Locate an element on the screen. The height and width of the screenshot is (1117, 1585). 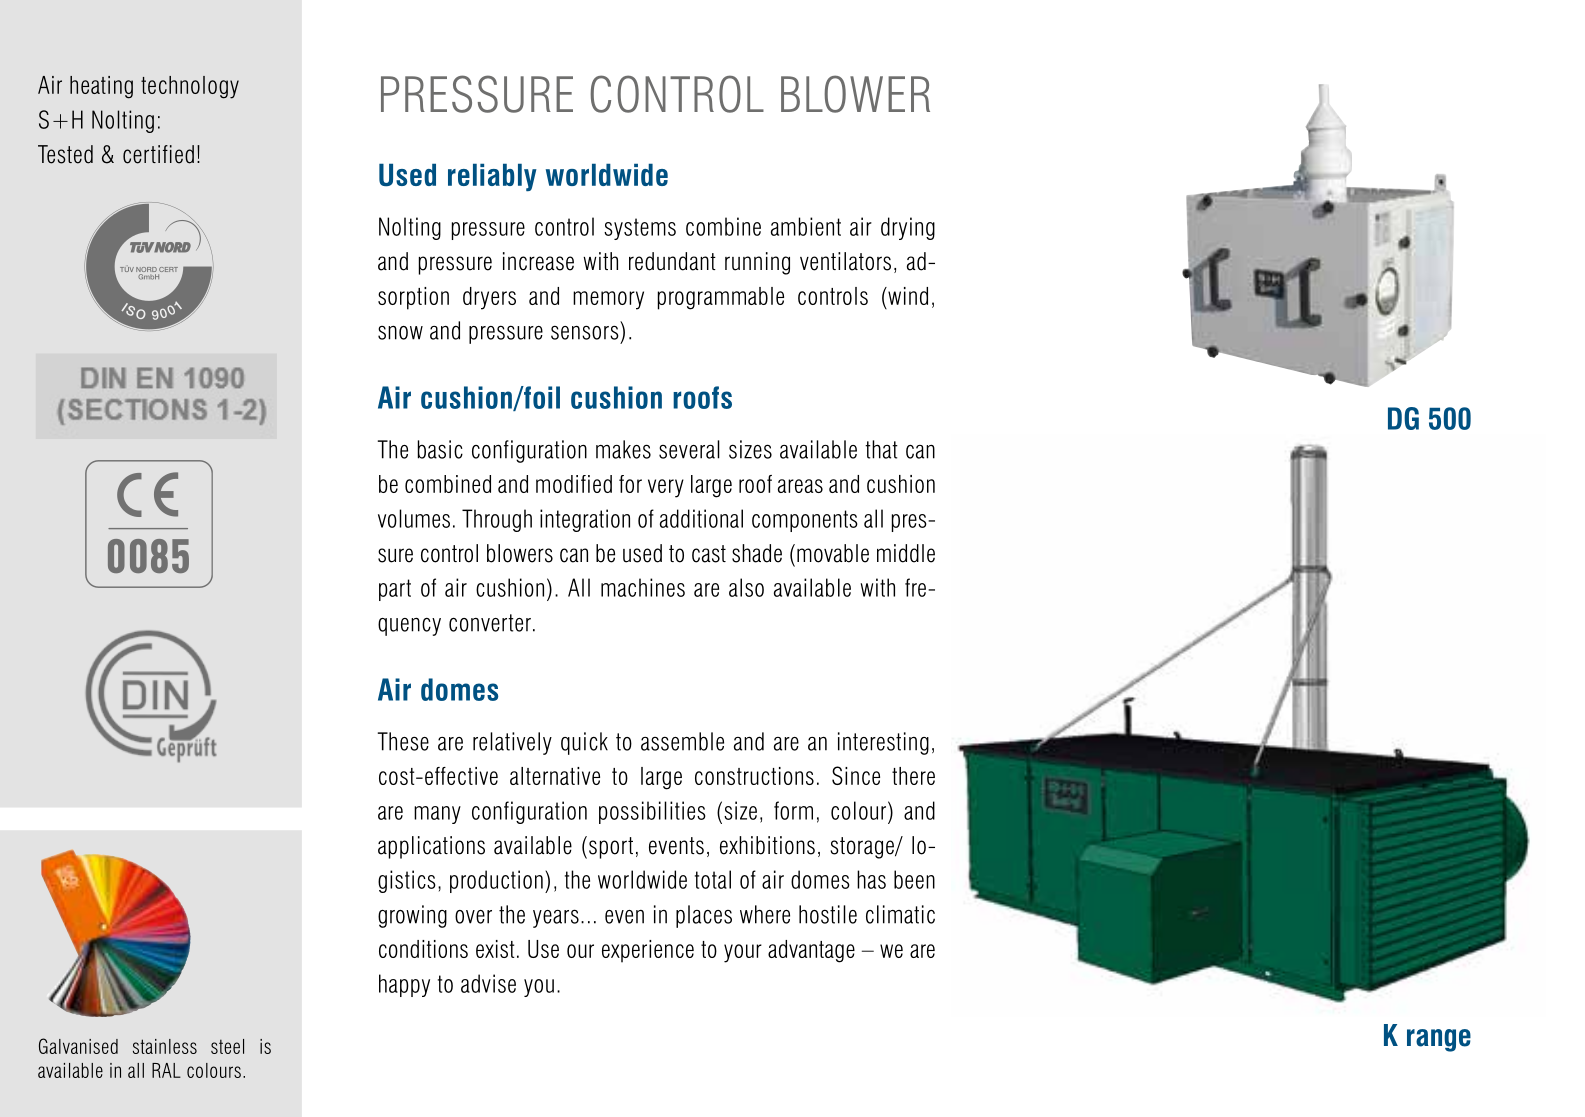
wind is located at coordinates (907, 296).
